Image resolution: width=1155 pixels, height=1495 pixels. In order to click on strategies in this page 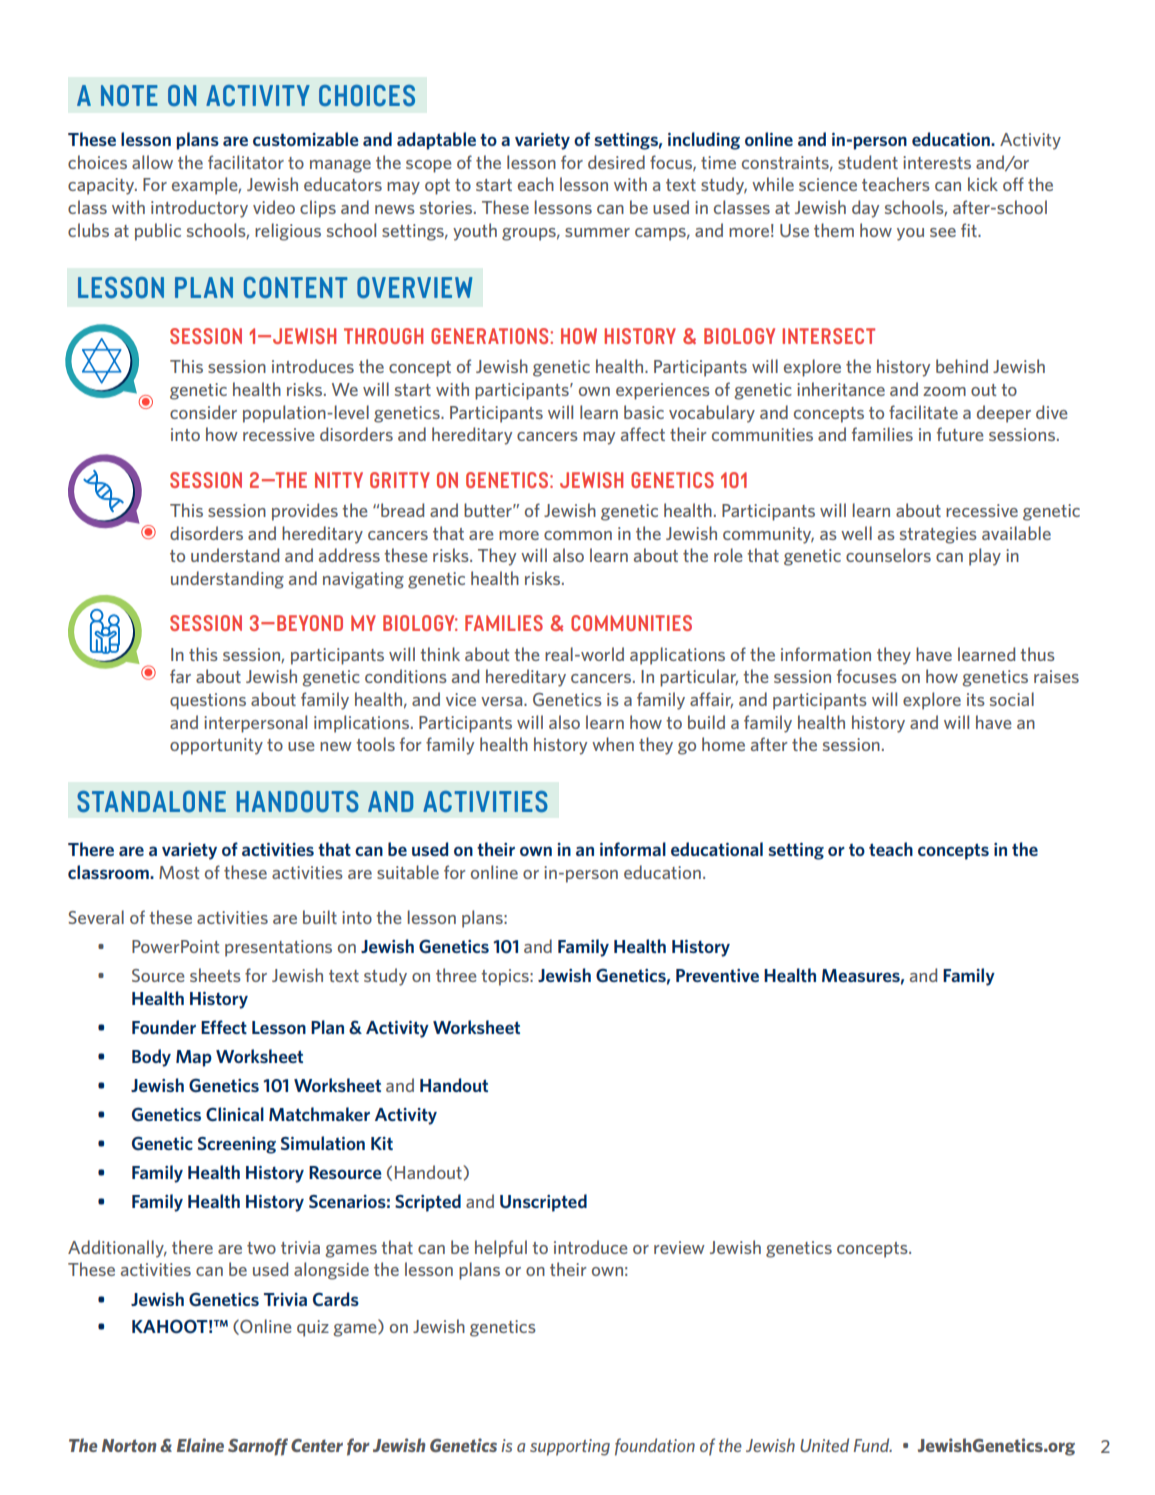, I will do `click(938, 535)`.
